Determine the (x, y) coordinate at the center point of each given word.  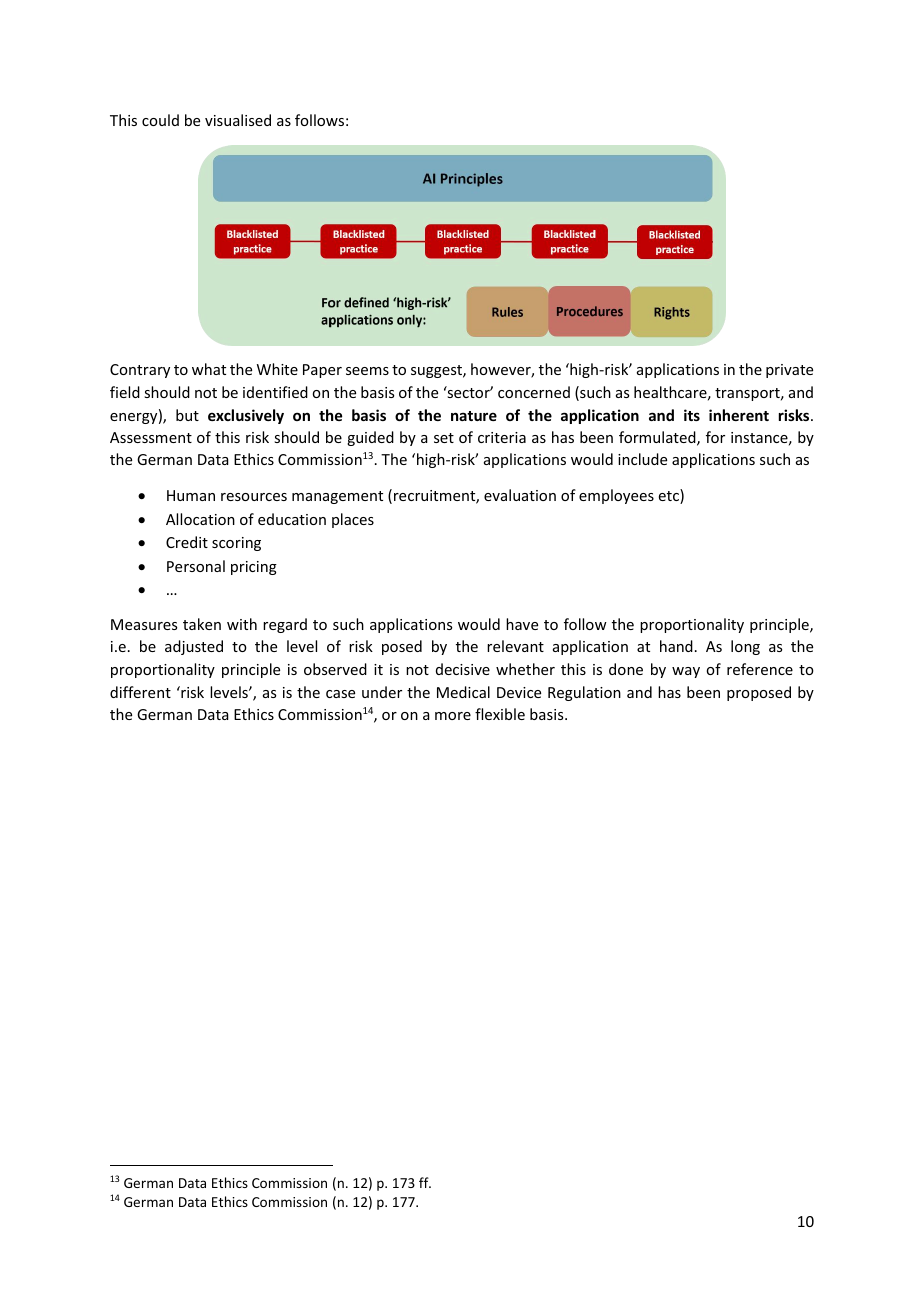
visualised (238, 120)
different (140, 692)
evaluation (520, 495)
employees (616, 496)
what (209, 369)
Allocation (200, 519)
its (692, 415)
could (160, 120)
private (789, 371)
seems (367, 371)
